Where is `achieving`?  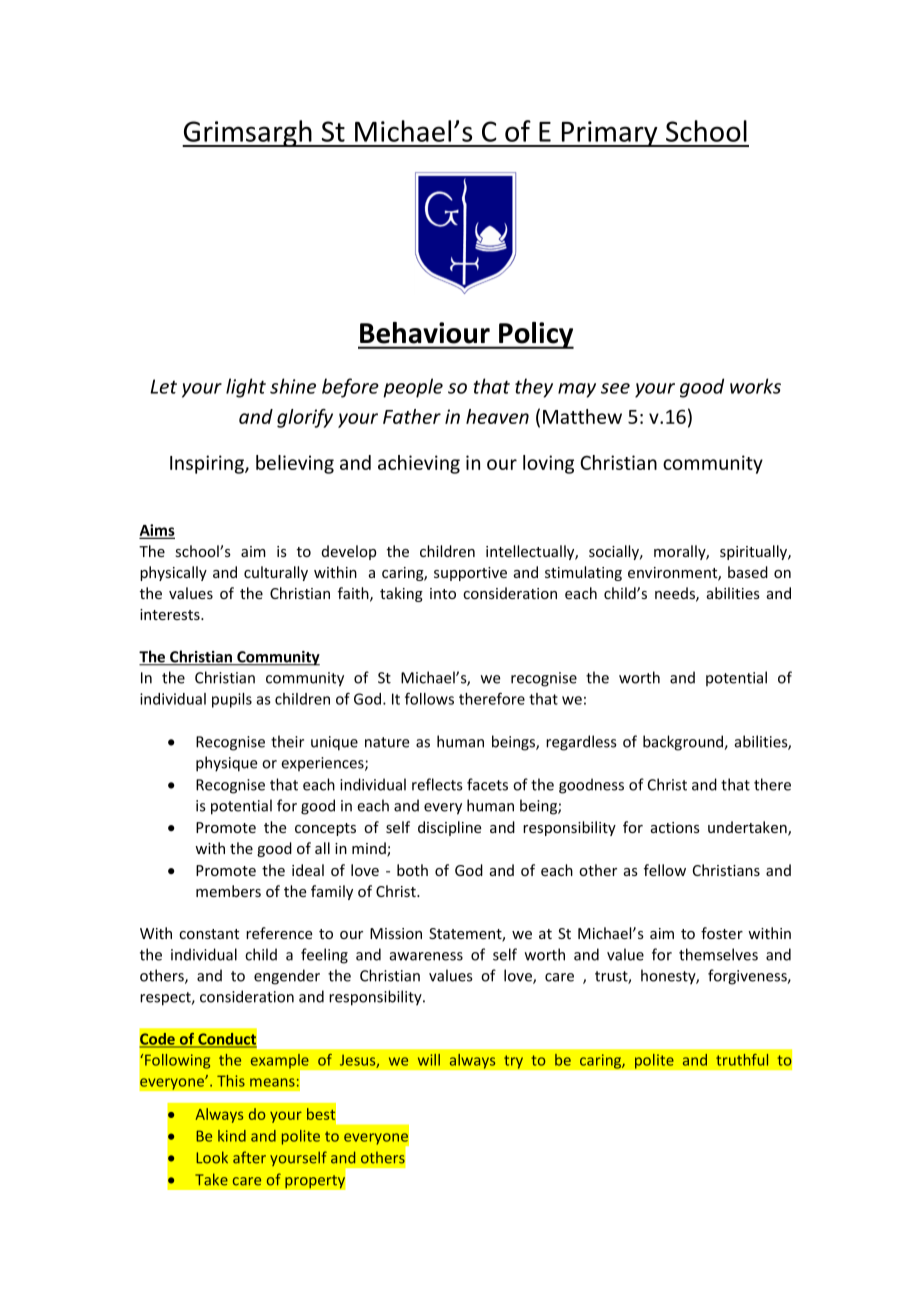
achieving is located at coordinates (419, 464).
